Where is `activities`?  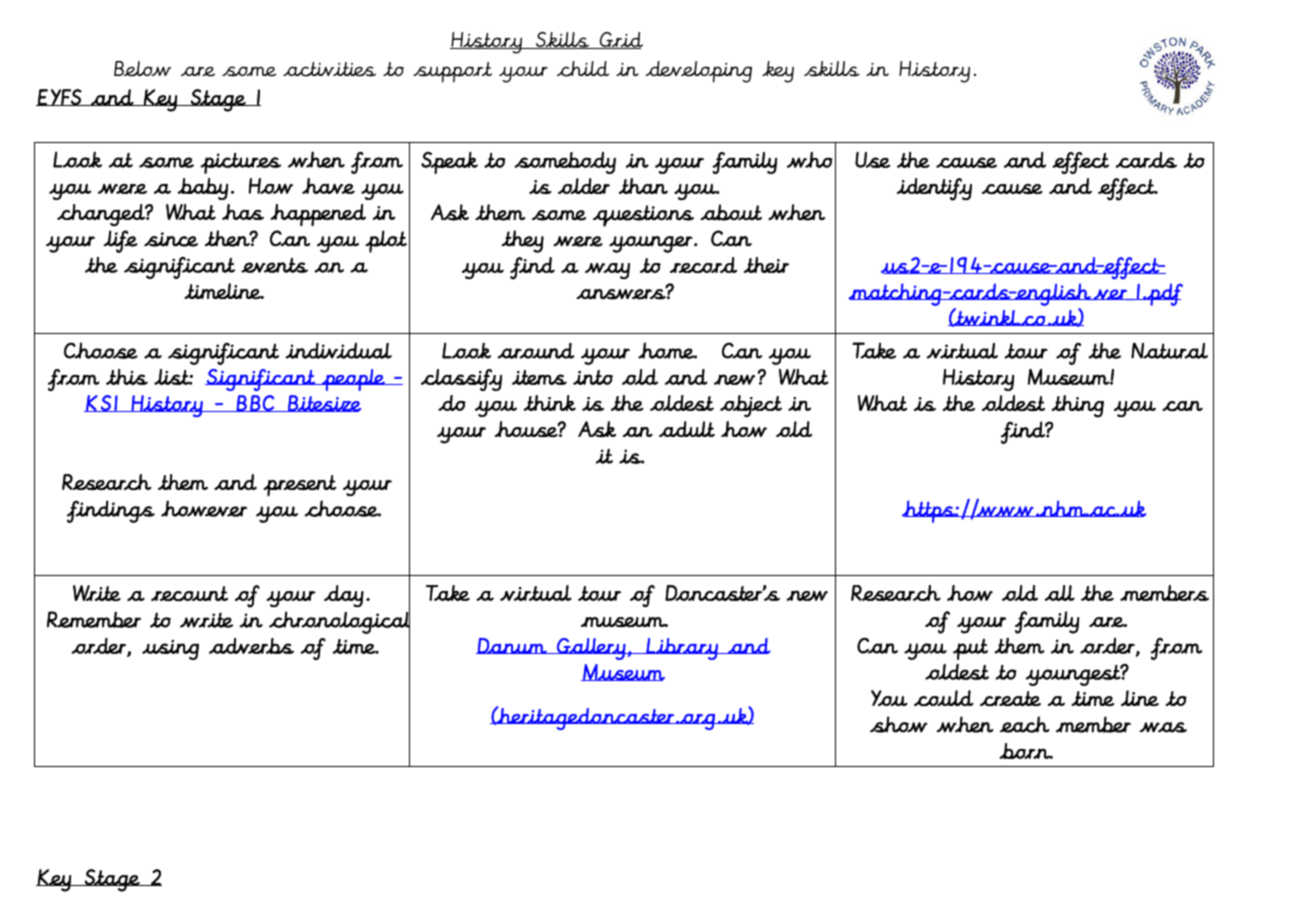 activities is located at coordinates (329, 69).
